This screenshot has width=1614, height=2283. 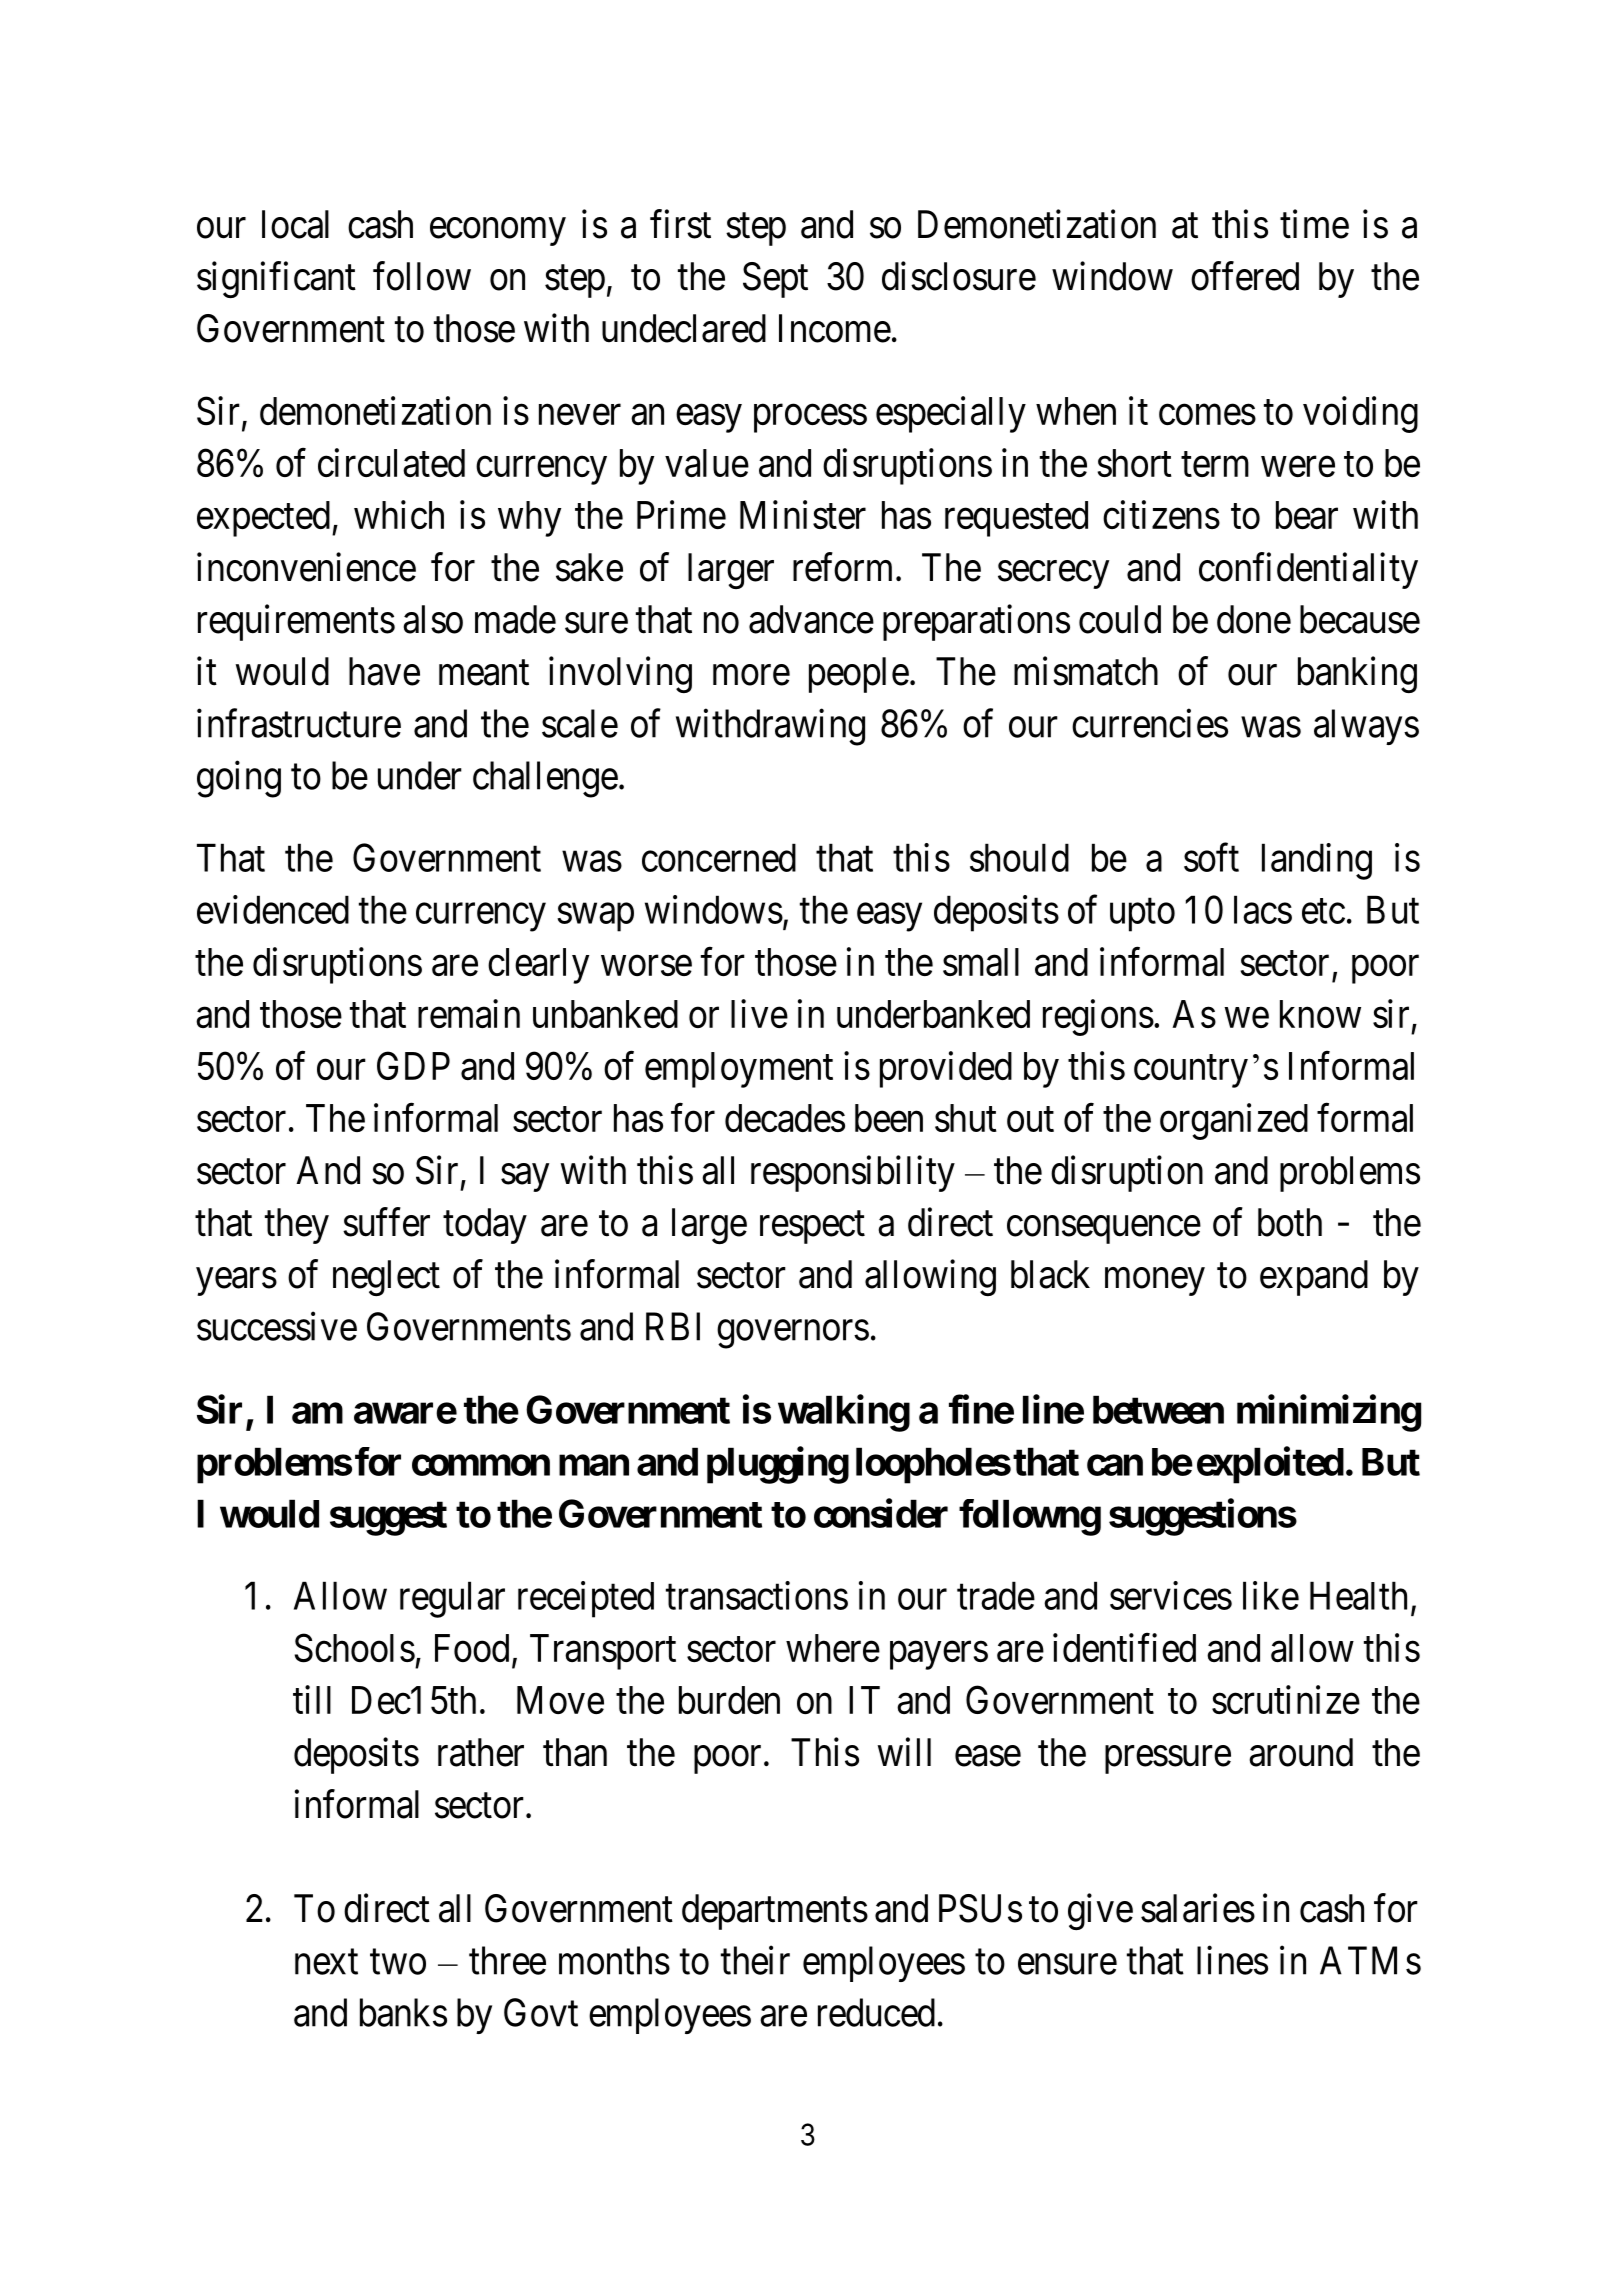 What do you see at coordinates (276, 280) in the screenshot?
I see `significant` at bounding box center [276, 280].
